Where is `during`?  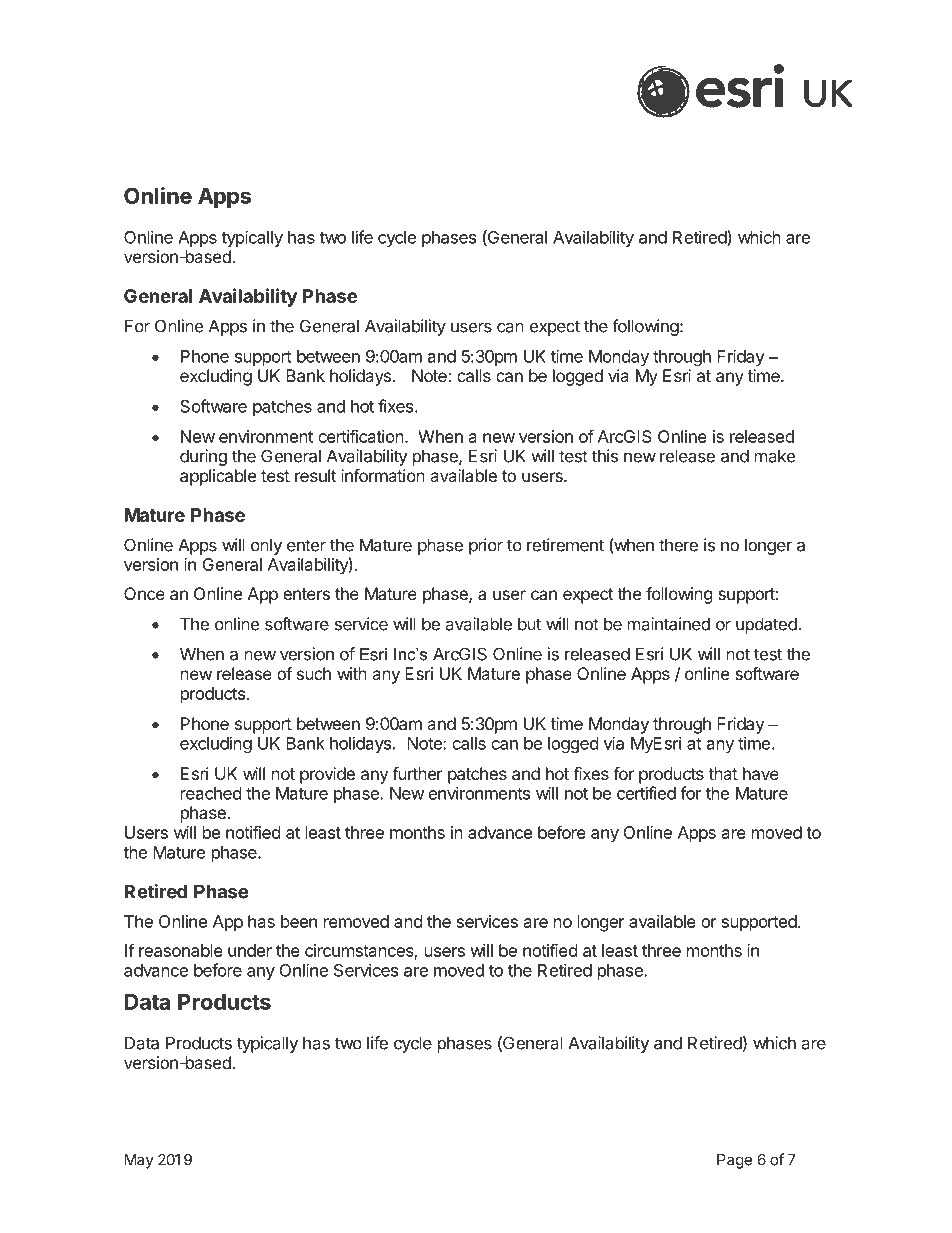
during is located at coordinates (203, 457).
